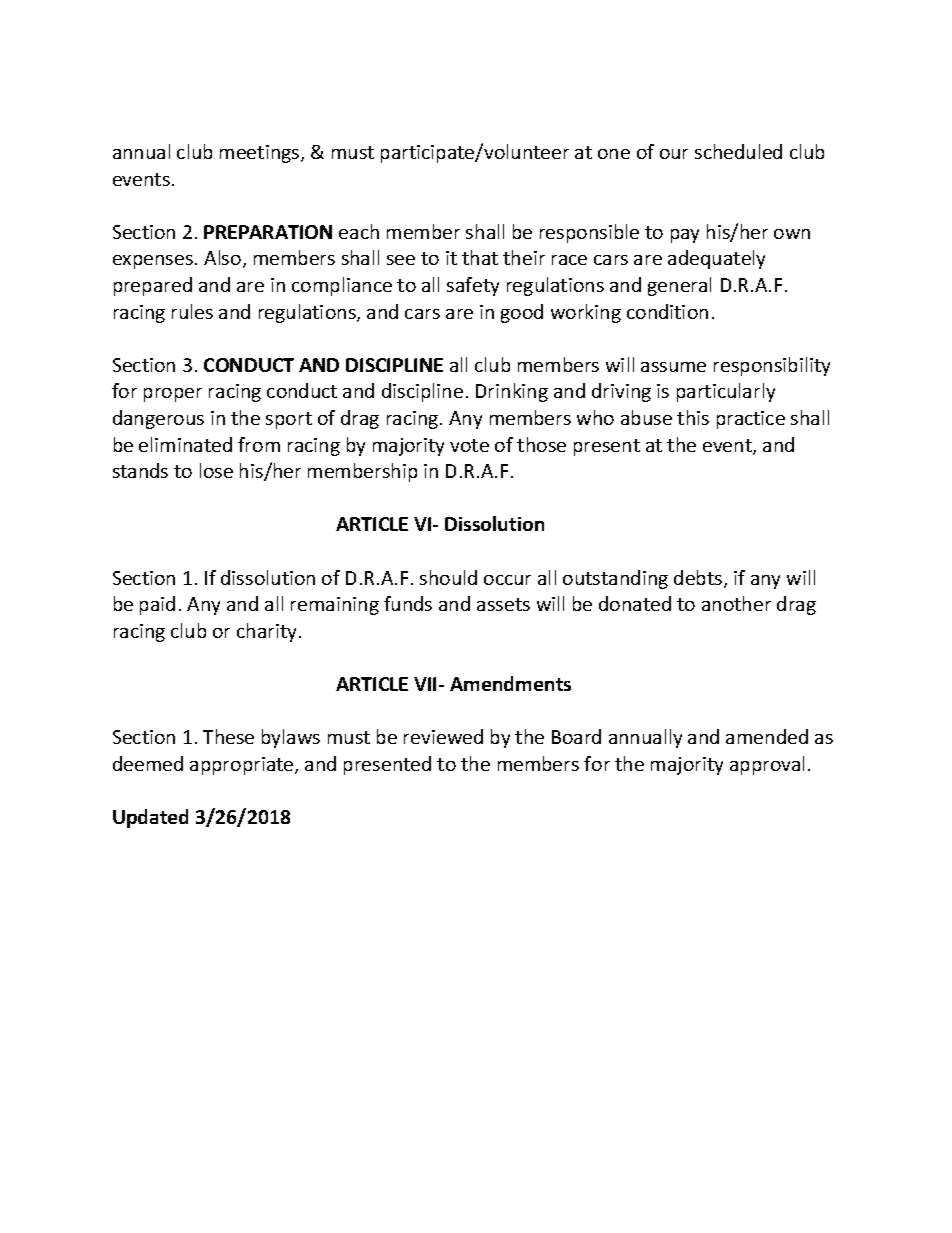 This image has width=952, height=1233. I want to click on charity, so click(268, 632).
